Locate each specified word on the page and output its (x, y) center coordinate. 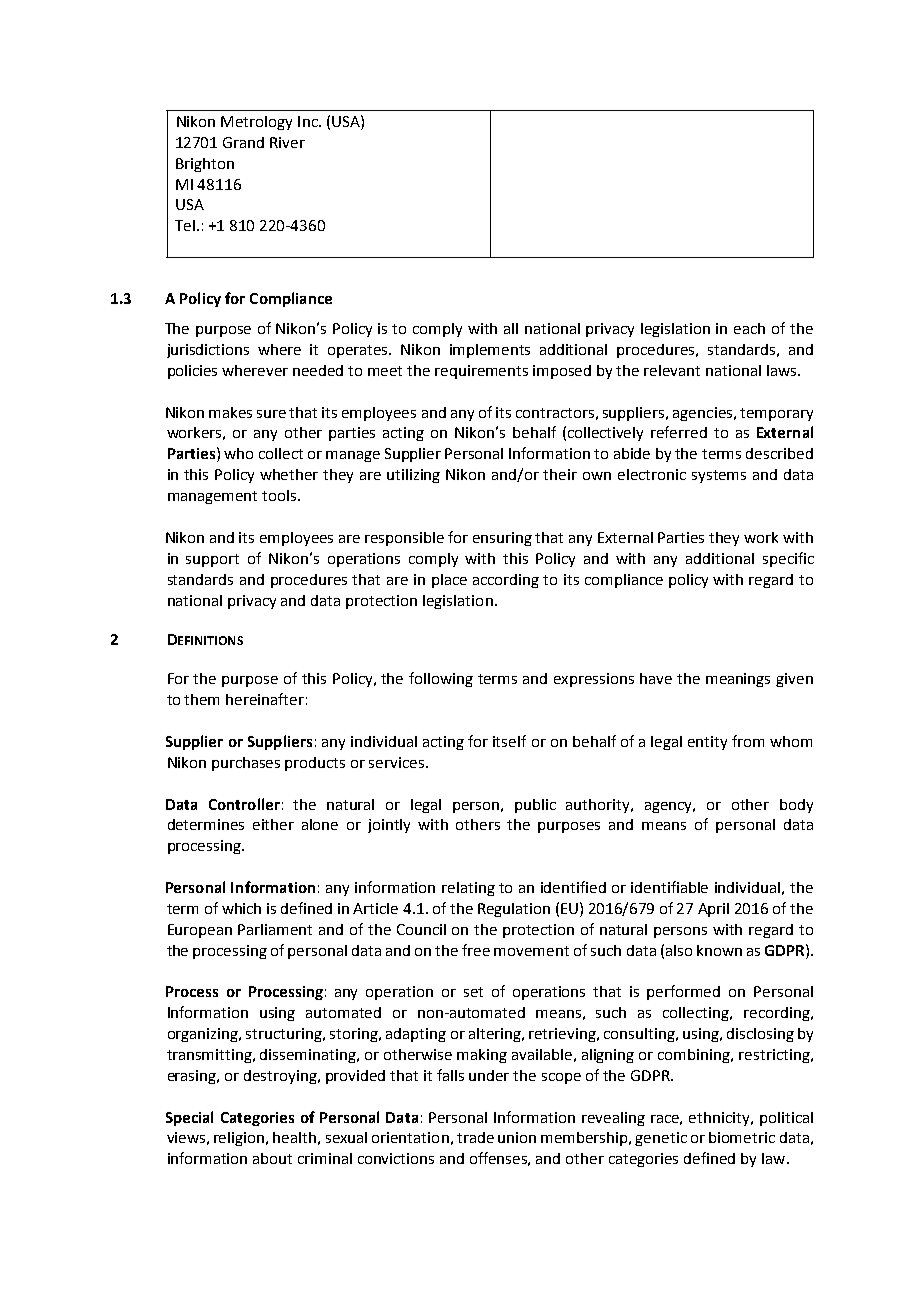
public (535, 806)
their (560, 474)
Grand (243, 142)
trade (475, 1137)
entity (707, 743)
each (749, 328)
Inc (309, 121)
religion (240, 1139)
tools (280, 495)
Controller (244, 804)
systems (719, 476)
